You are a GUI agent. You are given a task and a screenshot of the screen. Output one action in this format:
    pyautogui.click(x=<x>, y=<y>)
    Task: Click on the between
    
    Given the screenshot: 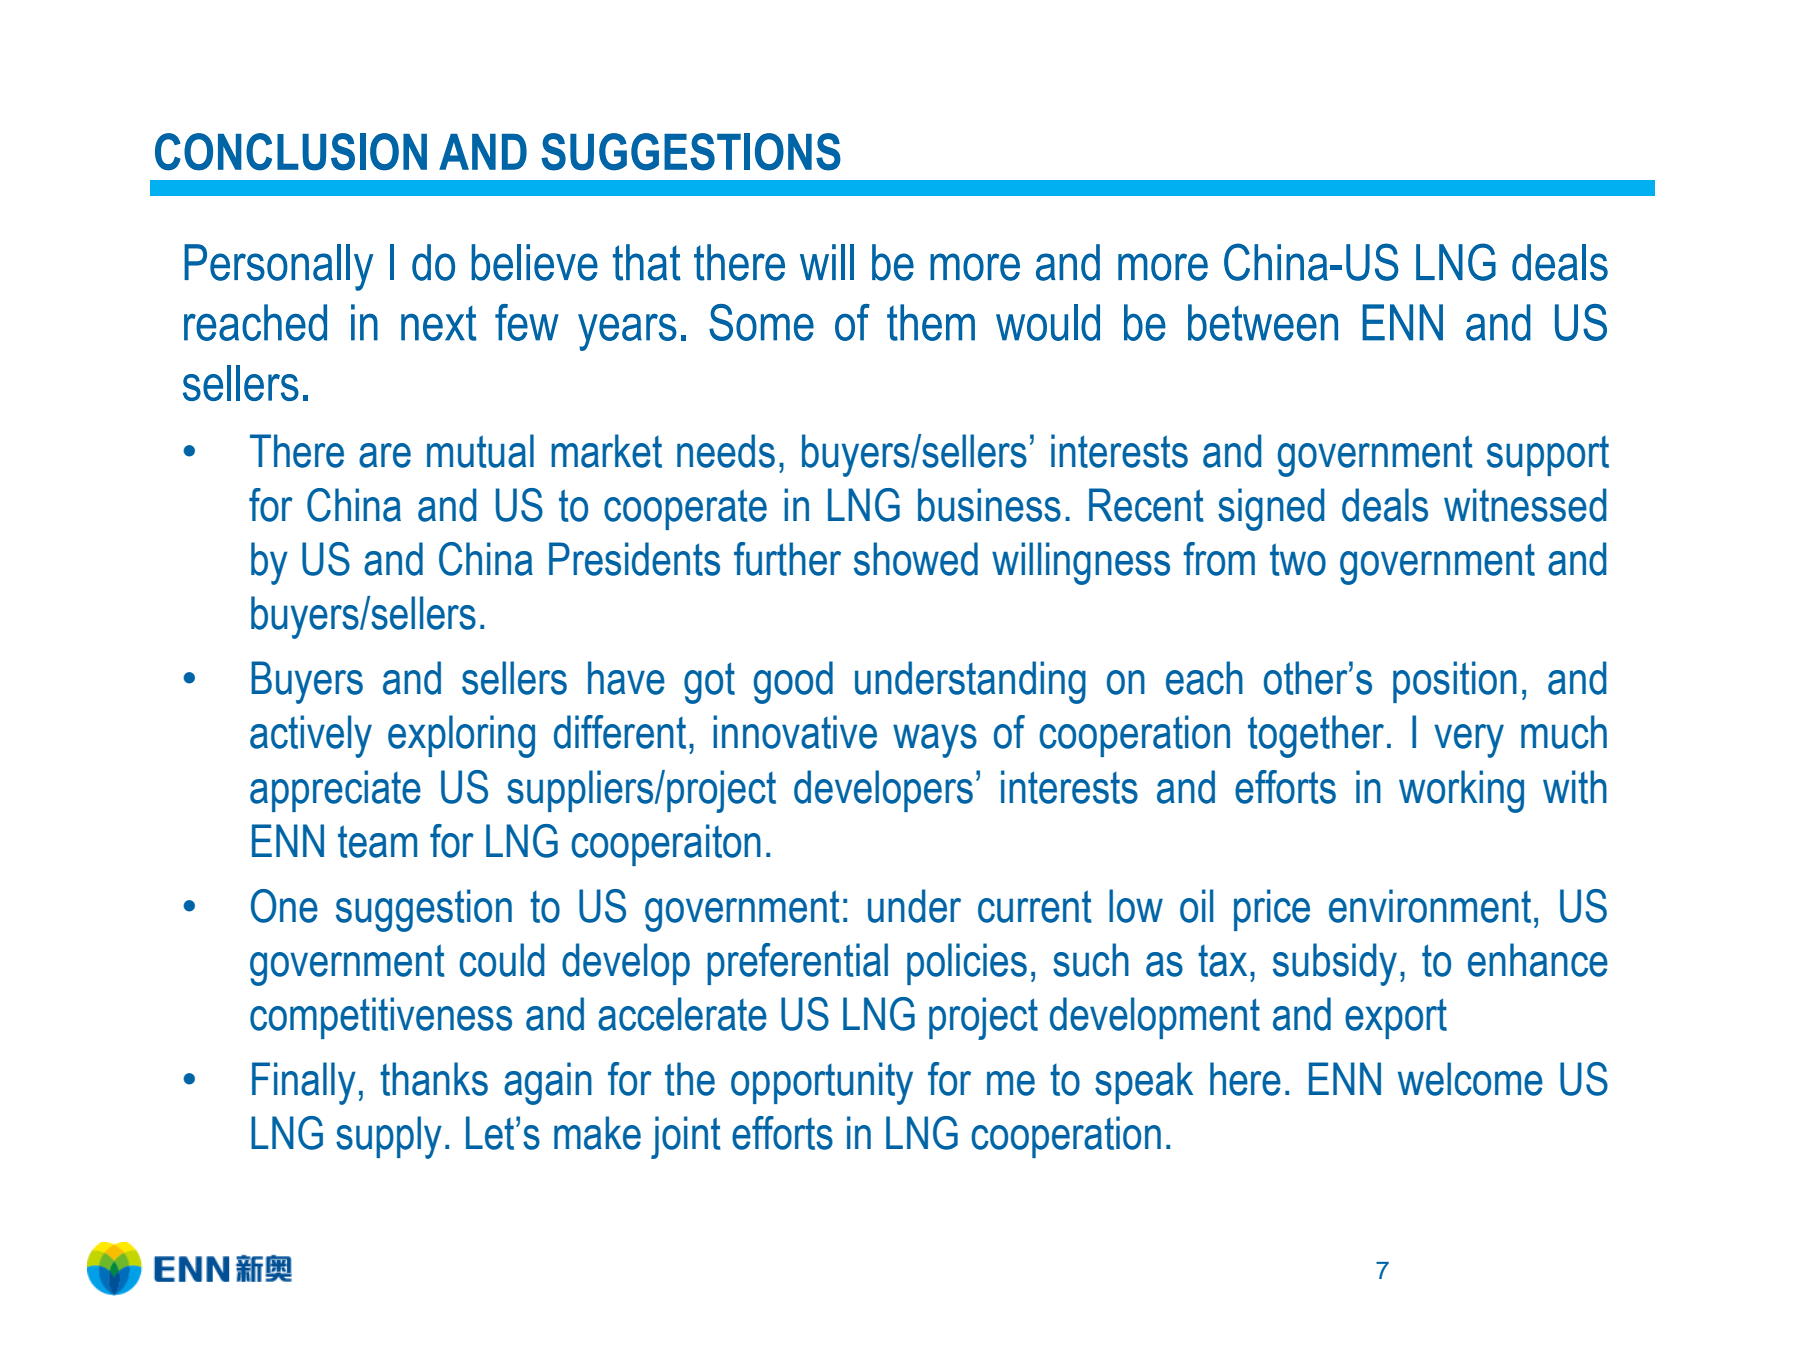 What is the action you would take?
    pyautogui.click(x=1263, y=322)
